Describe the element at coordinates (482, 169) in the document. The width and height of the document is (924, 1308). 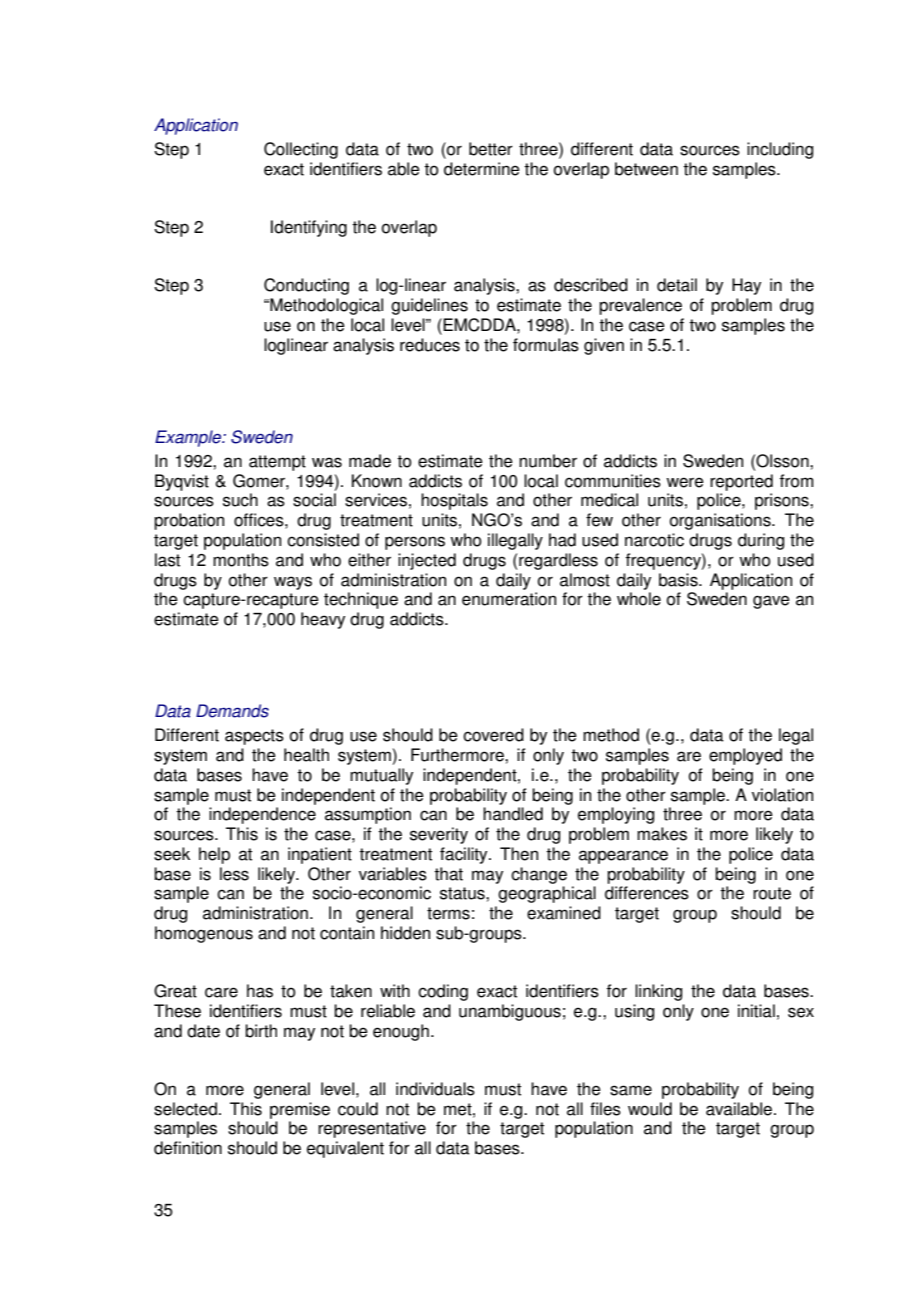
I see `determine` at that location.
